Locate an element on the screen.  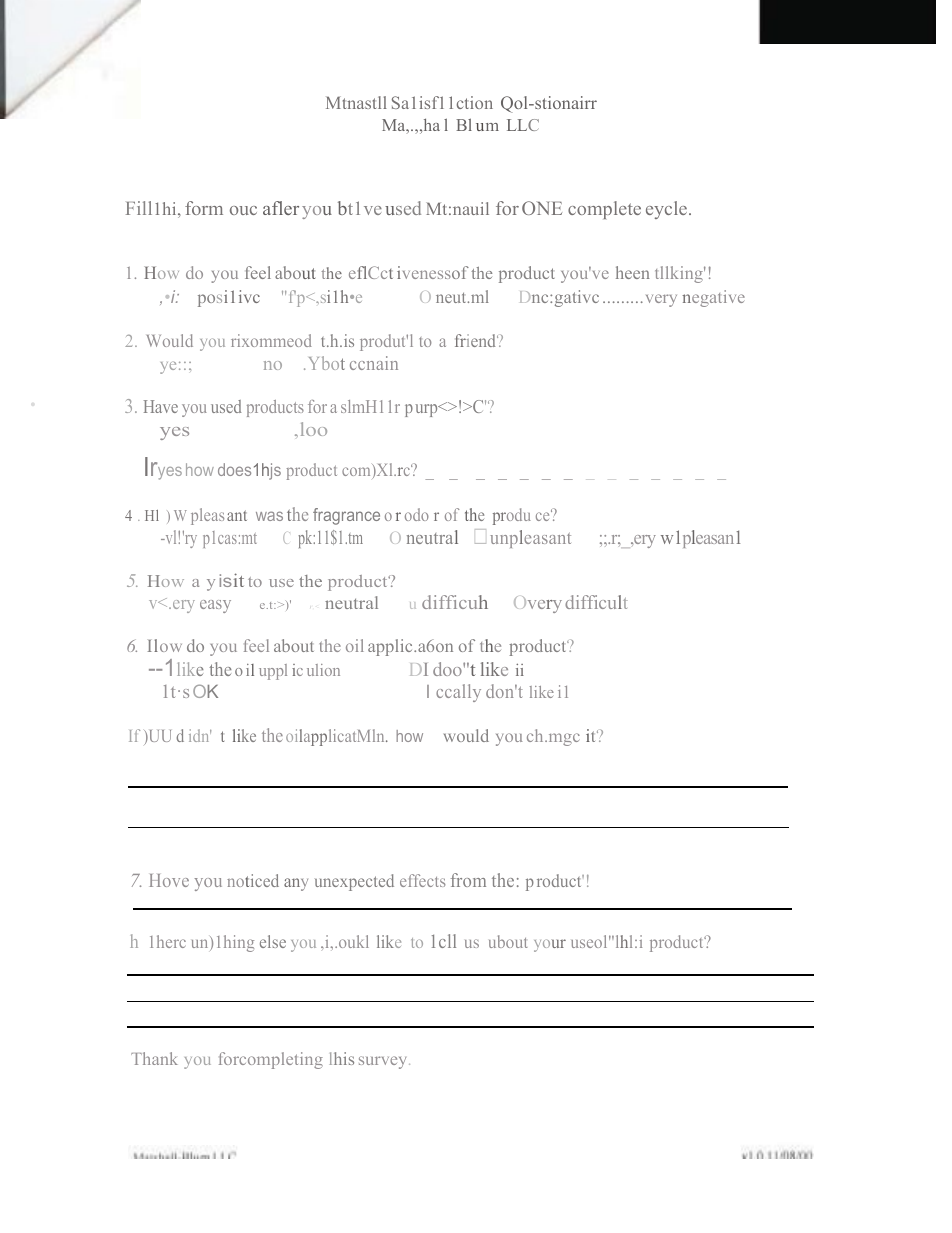
negative is located at coordinates (713, 298).
